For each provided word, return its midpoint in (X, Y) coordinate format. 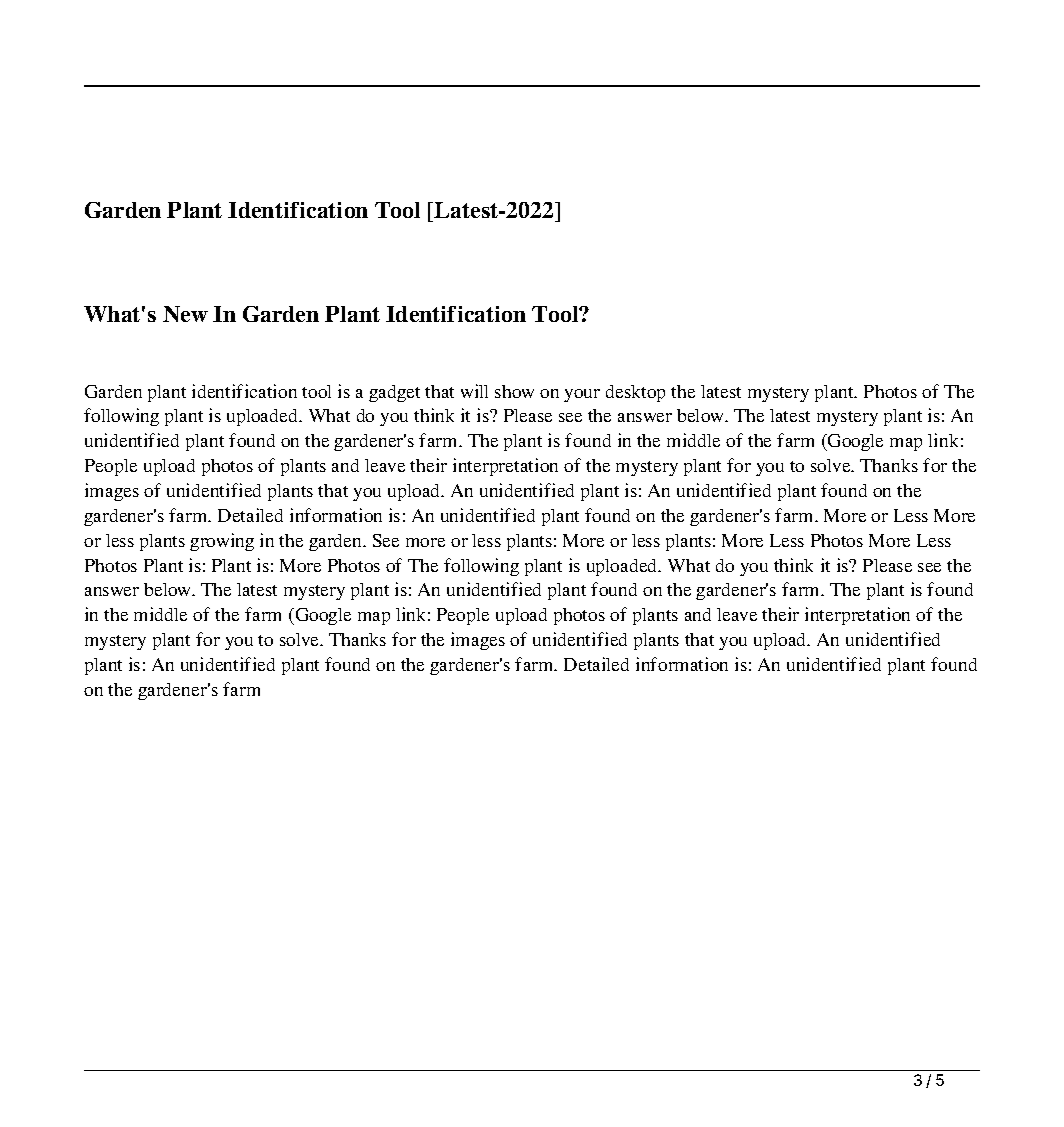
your (582, 395)
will (474, 391)
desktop (635, 393)
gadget (394, 393)
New (185, 314)
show (514, 391)
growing (222, 542)
